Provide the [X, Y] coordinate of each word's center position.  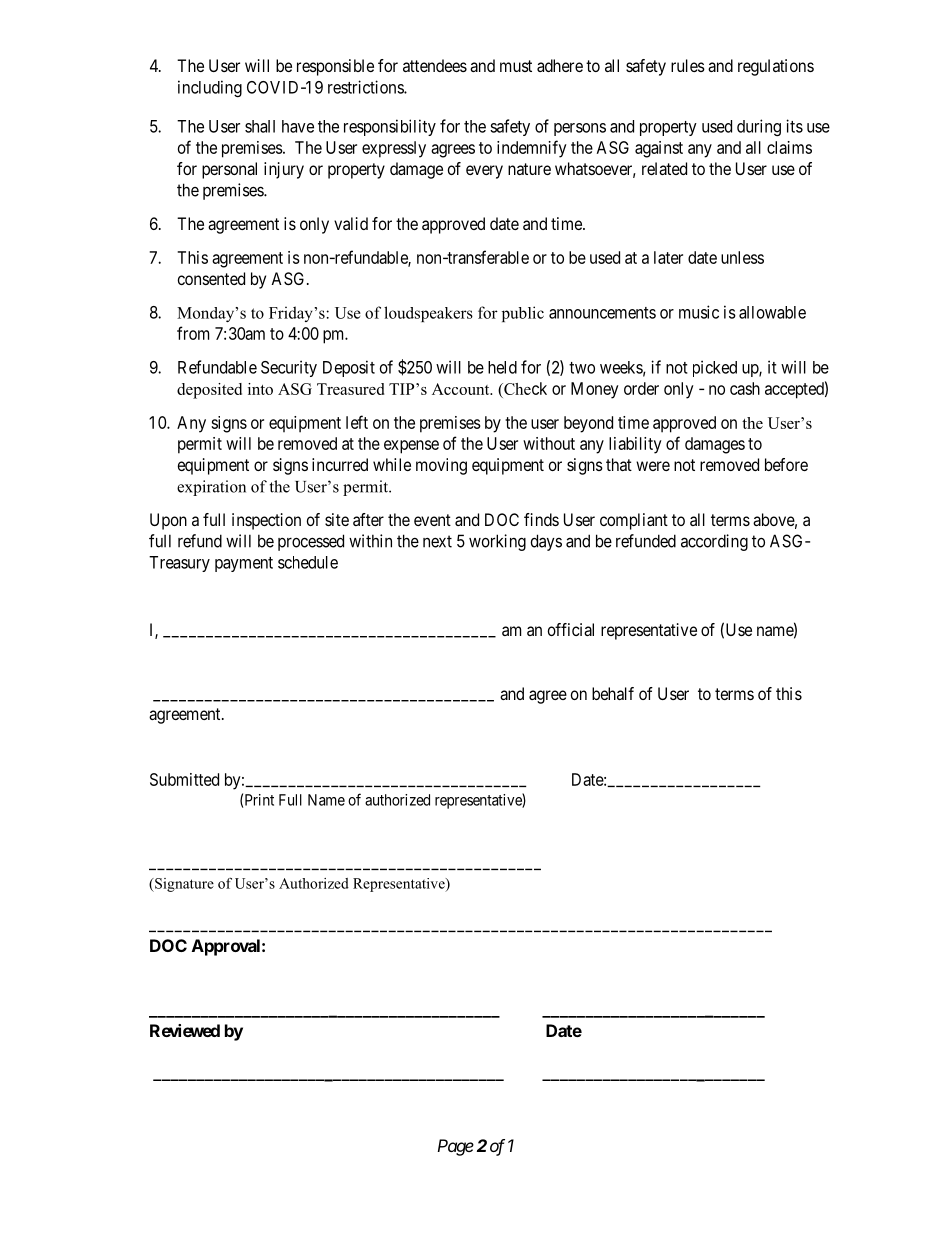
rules [688, 65]
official [571, 629]
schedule [308, 562]
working [497, 542]
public [523, 314]
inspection [266, 521]
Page [456, 1147]
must [516, 66]
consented [211, 278]
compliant [634, 521]
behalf [613, 693]
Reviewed [185, 1030]
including [210, 88]
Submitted [184, 779]
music [699, 312]
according [714, 542]
